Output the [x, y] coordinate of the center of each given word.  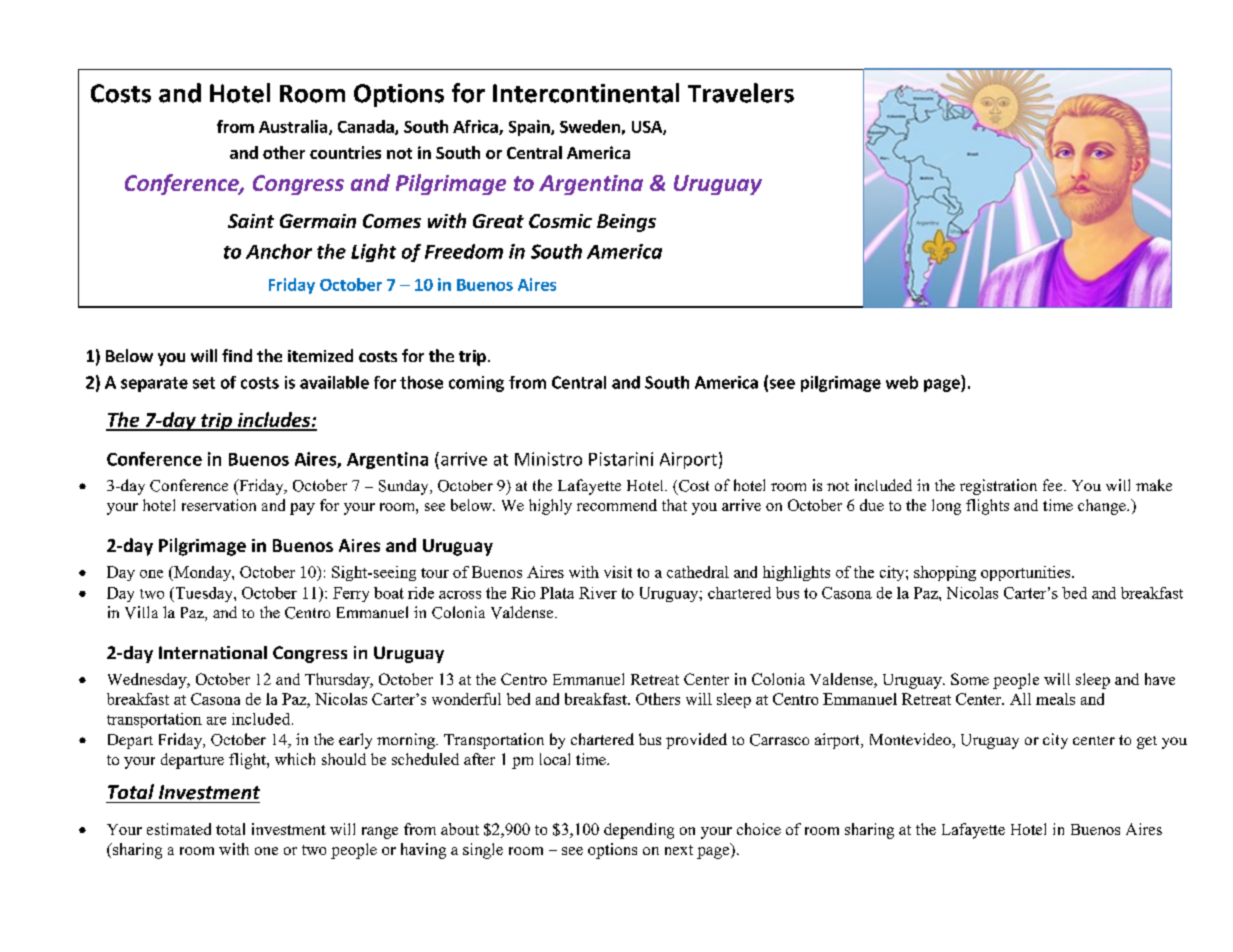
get [1147, 742]
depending [639, 831]
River [598, 593]
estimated [179, 829]
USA [648, 128]
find [237, 355]
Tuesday [204, 594]
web [902, 382]
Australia [294, 127]
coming [476, 384]
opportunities [1027, 573]
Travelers [741, 93]
